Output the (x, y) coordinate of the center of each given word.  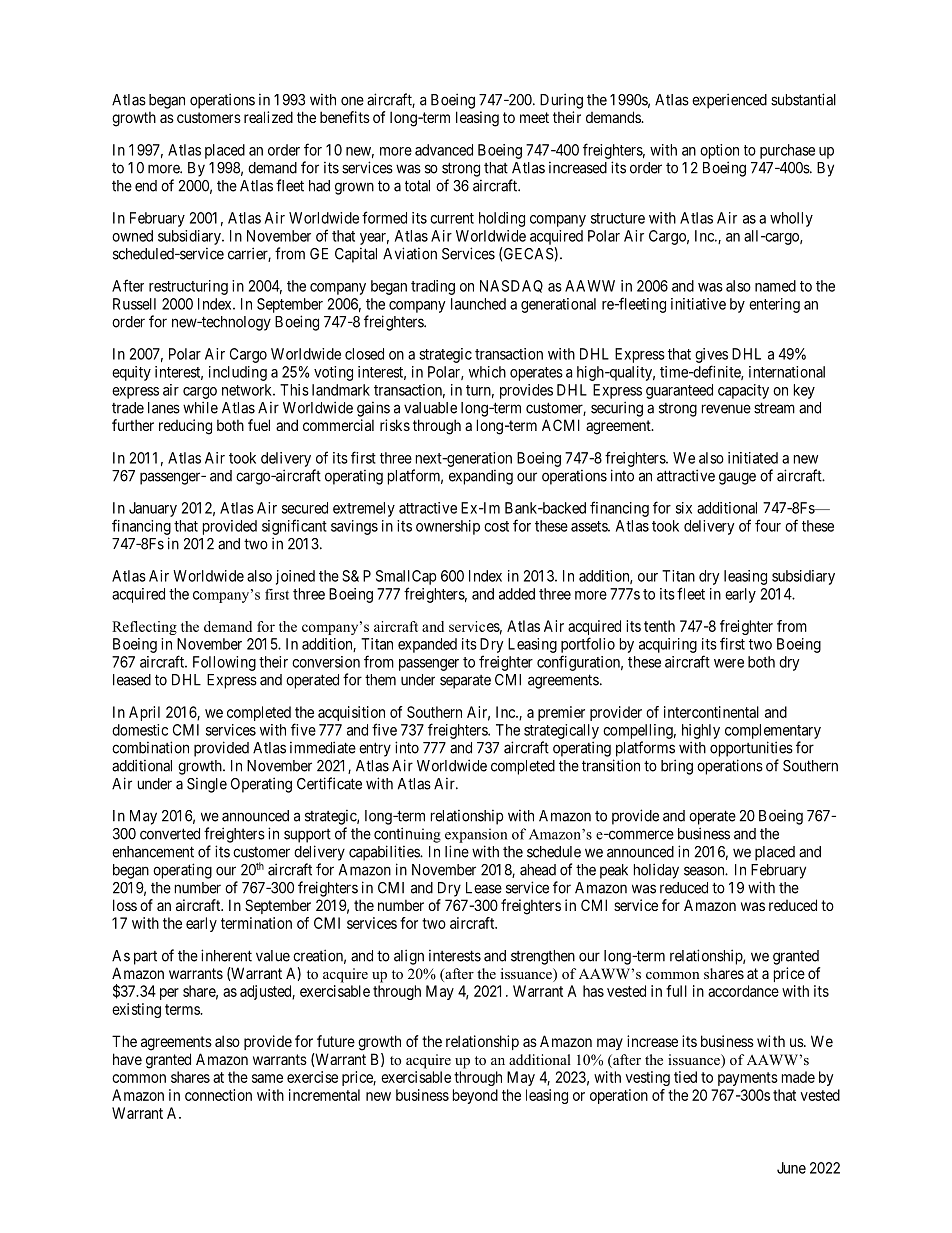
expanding (481, 477)
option (719, 151)
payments (748, 1079)
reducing (185, 427)
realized (268, 117)
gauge (737, 478)
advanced (444, 150)
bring (677, 767)
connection (218, 1095)
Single (207, 785)
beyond (475, 1096)
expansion (476, 835)
